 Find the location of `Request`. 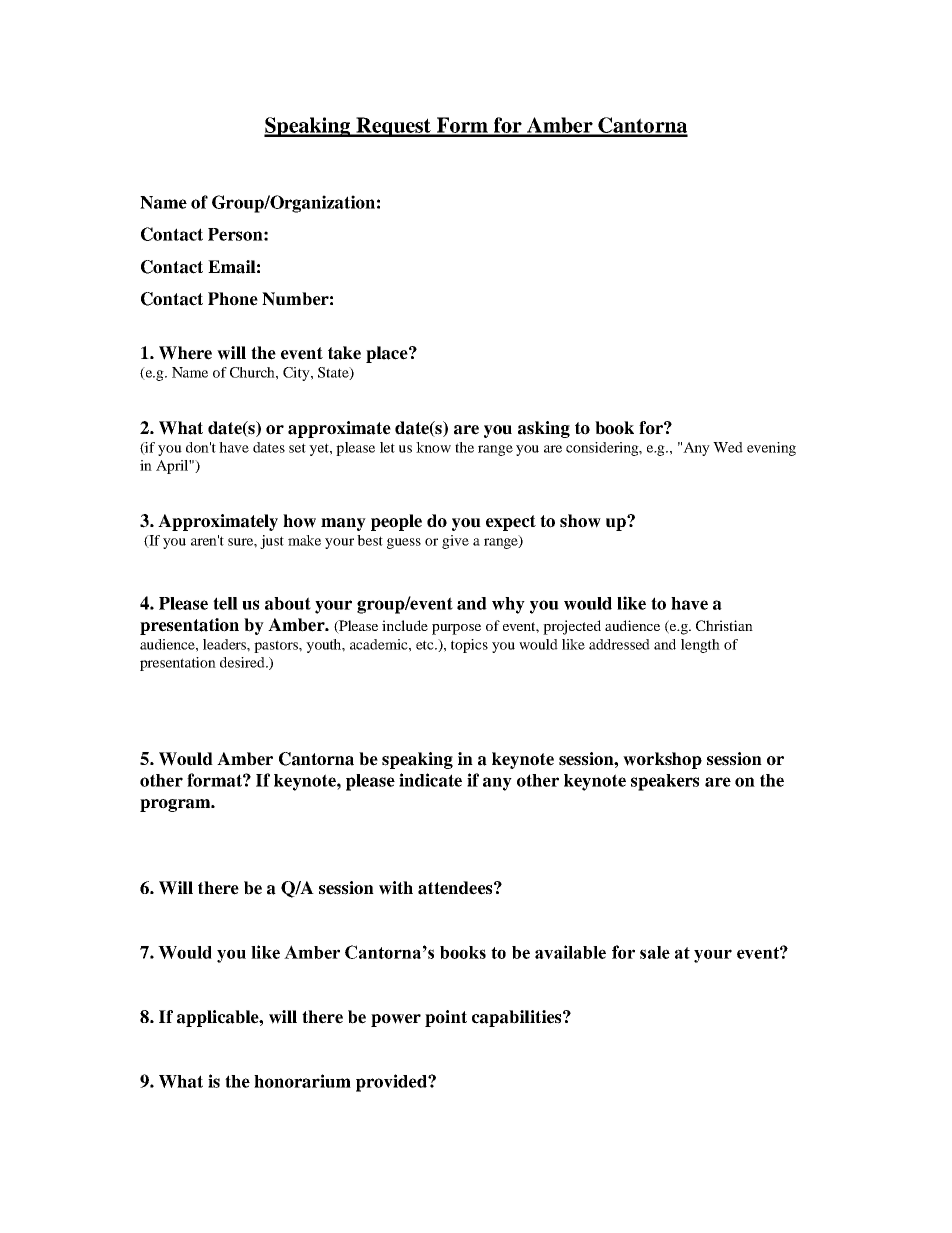

Request is located at coordinates (393, 127).
